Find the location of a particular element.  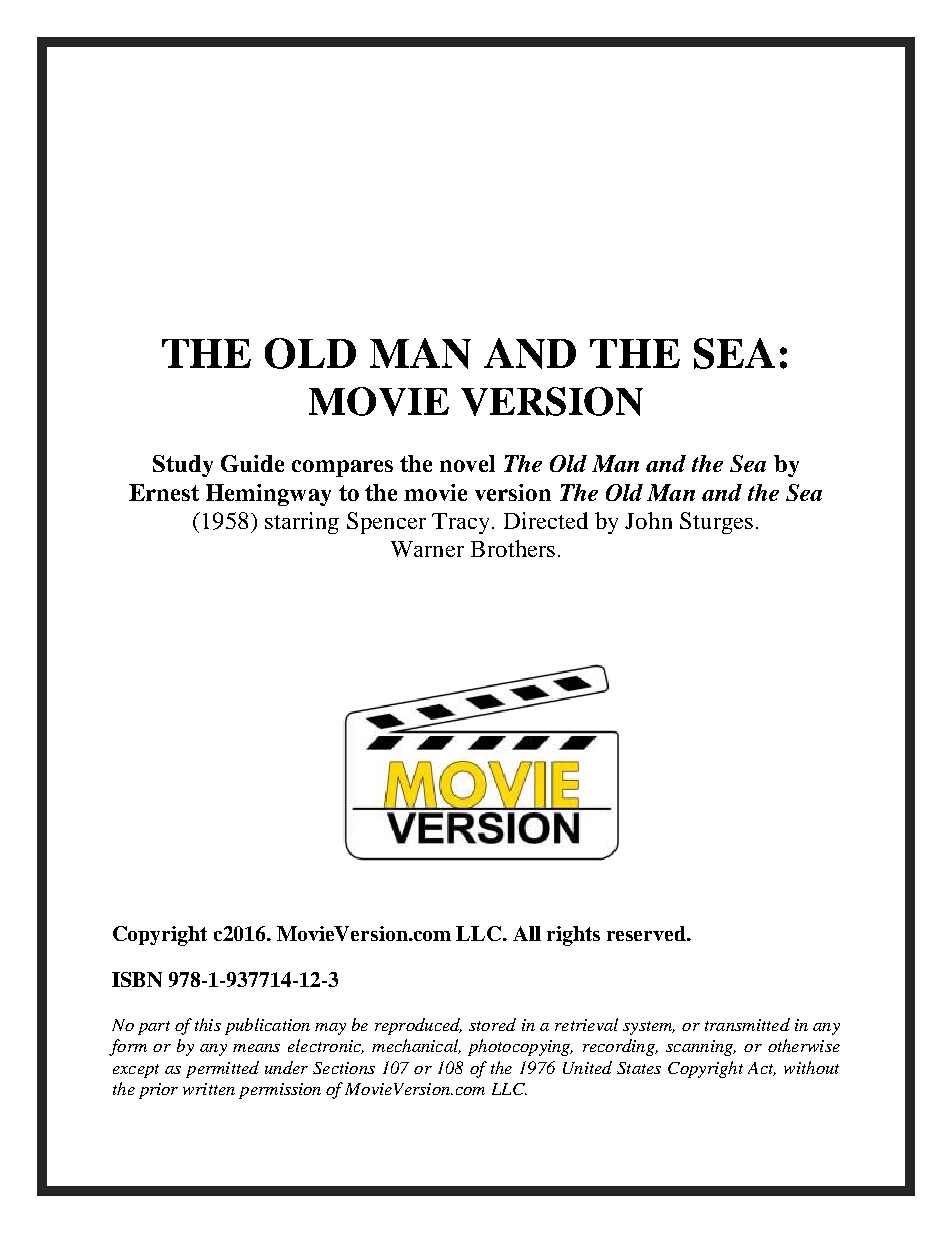

ISBN is located at coordinates (137, 979).
